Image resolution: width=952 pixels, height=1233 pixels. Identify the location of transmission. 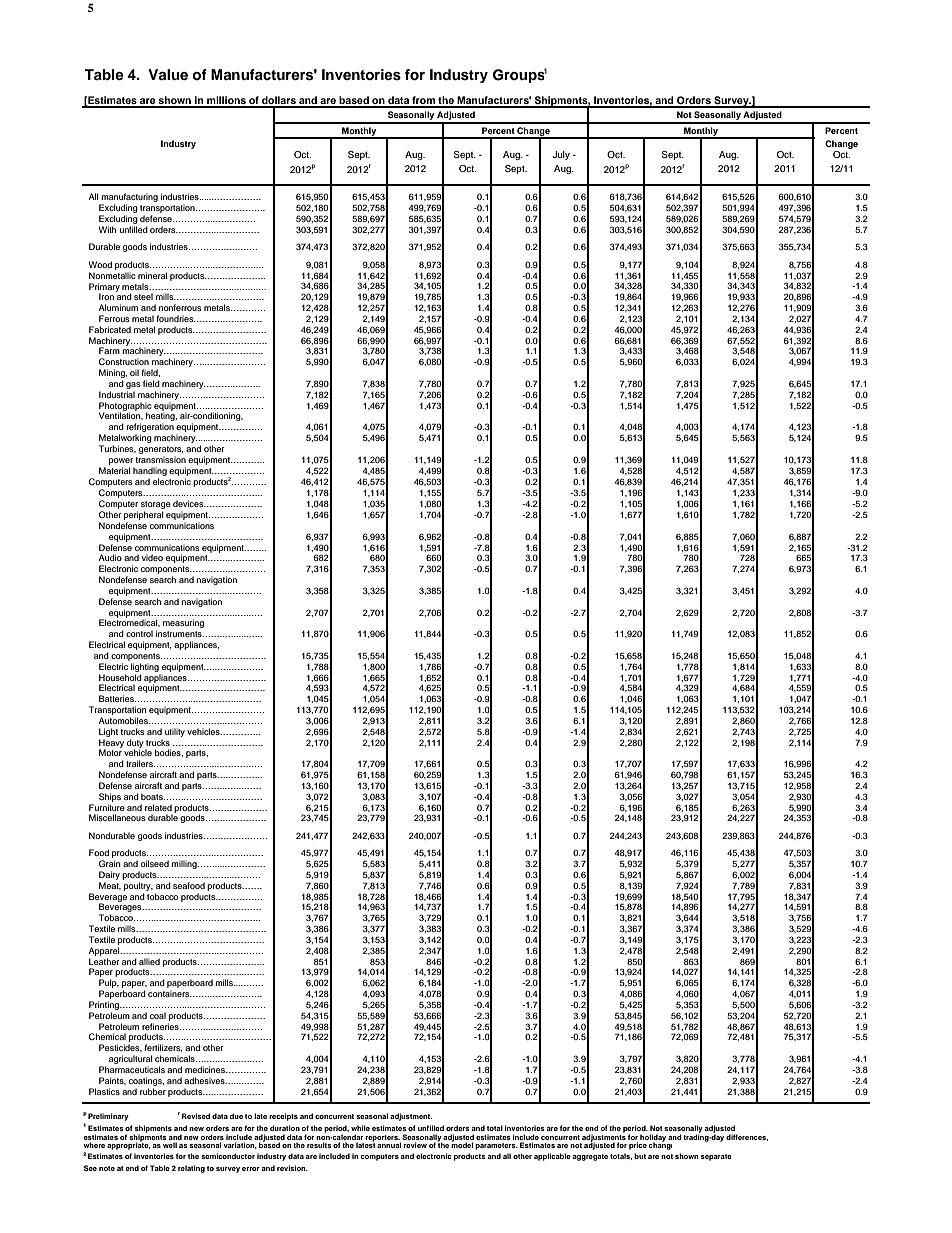
(161, 459).
